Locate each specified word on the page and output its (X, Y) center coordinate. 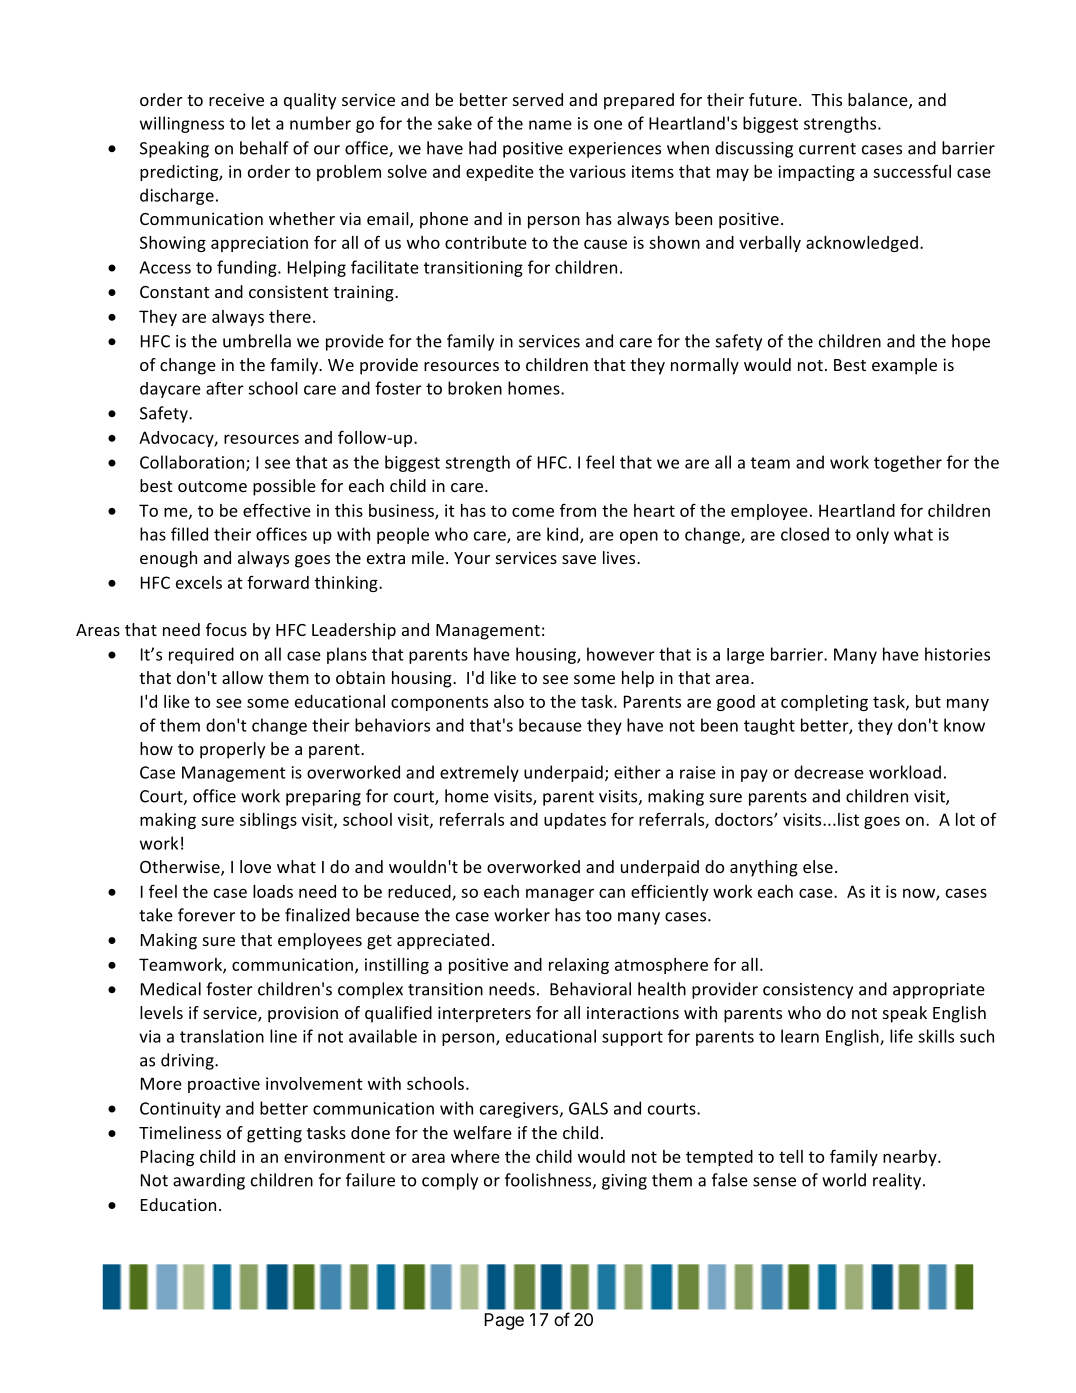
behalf (264, 148)
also (509, 701)
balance (879, 101)
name (550, 125)
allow (242, 677)
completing (824, 703)
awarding (209, 1181)
